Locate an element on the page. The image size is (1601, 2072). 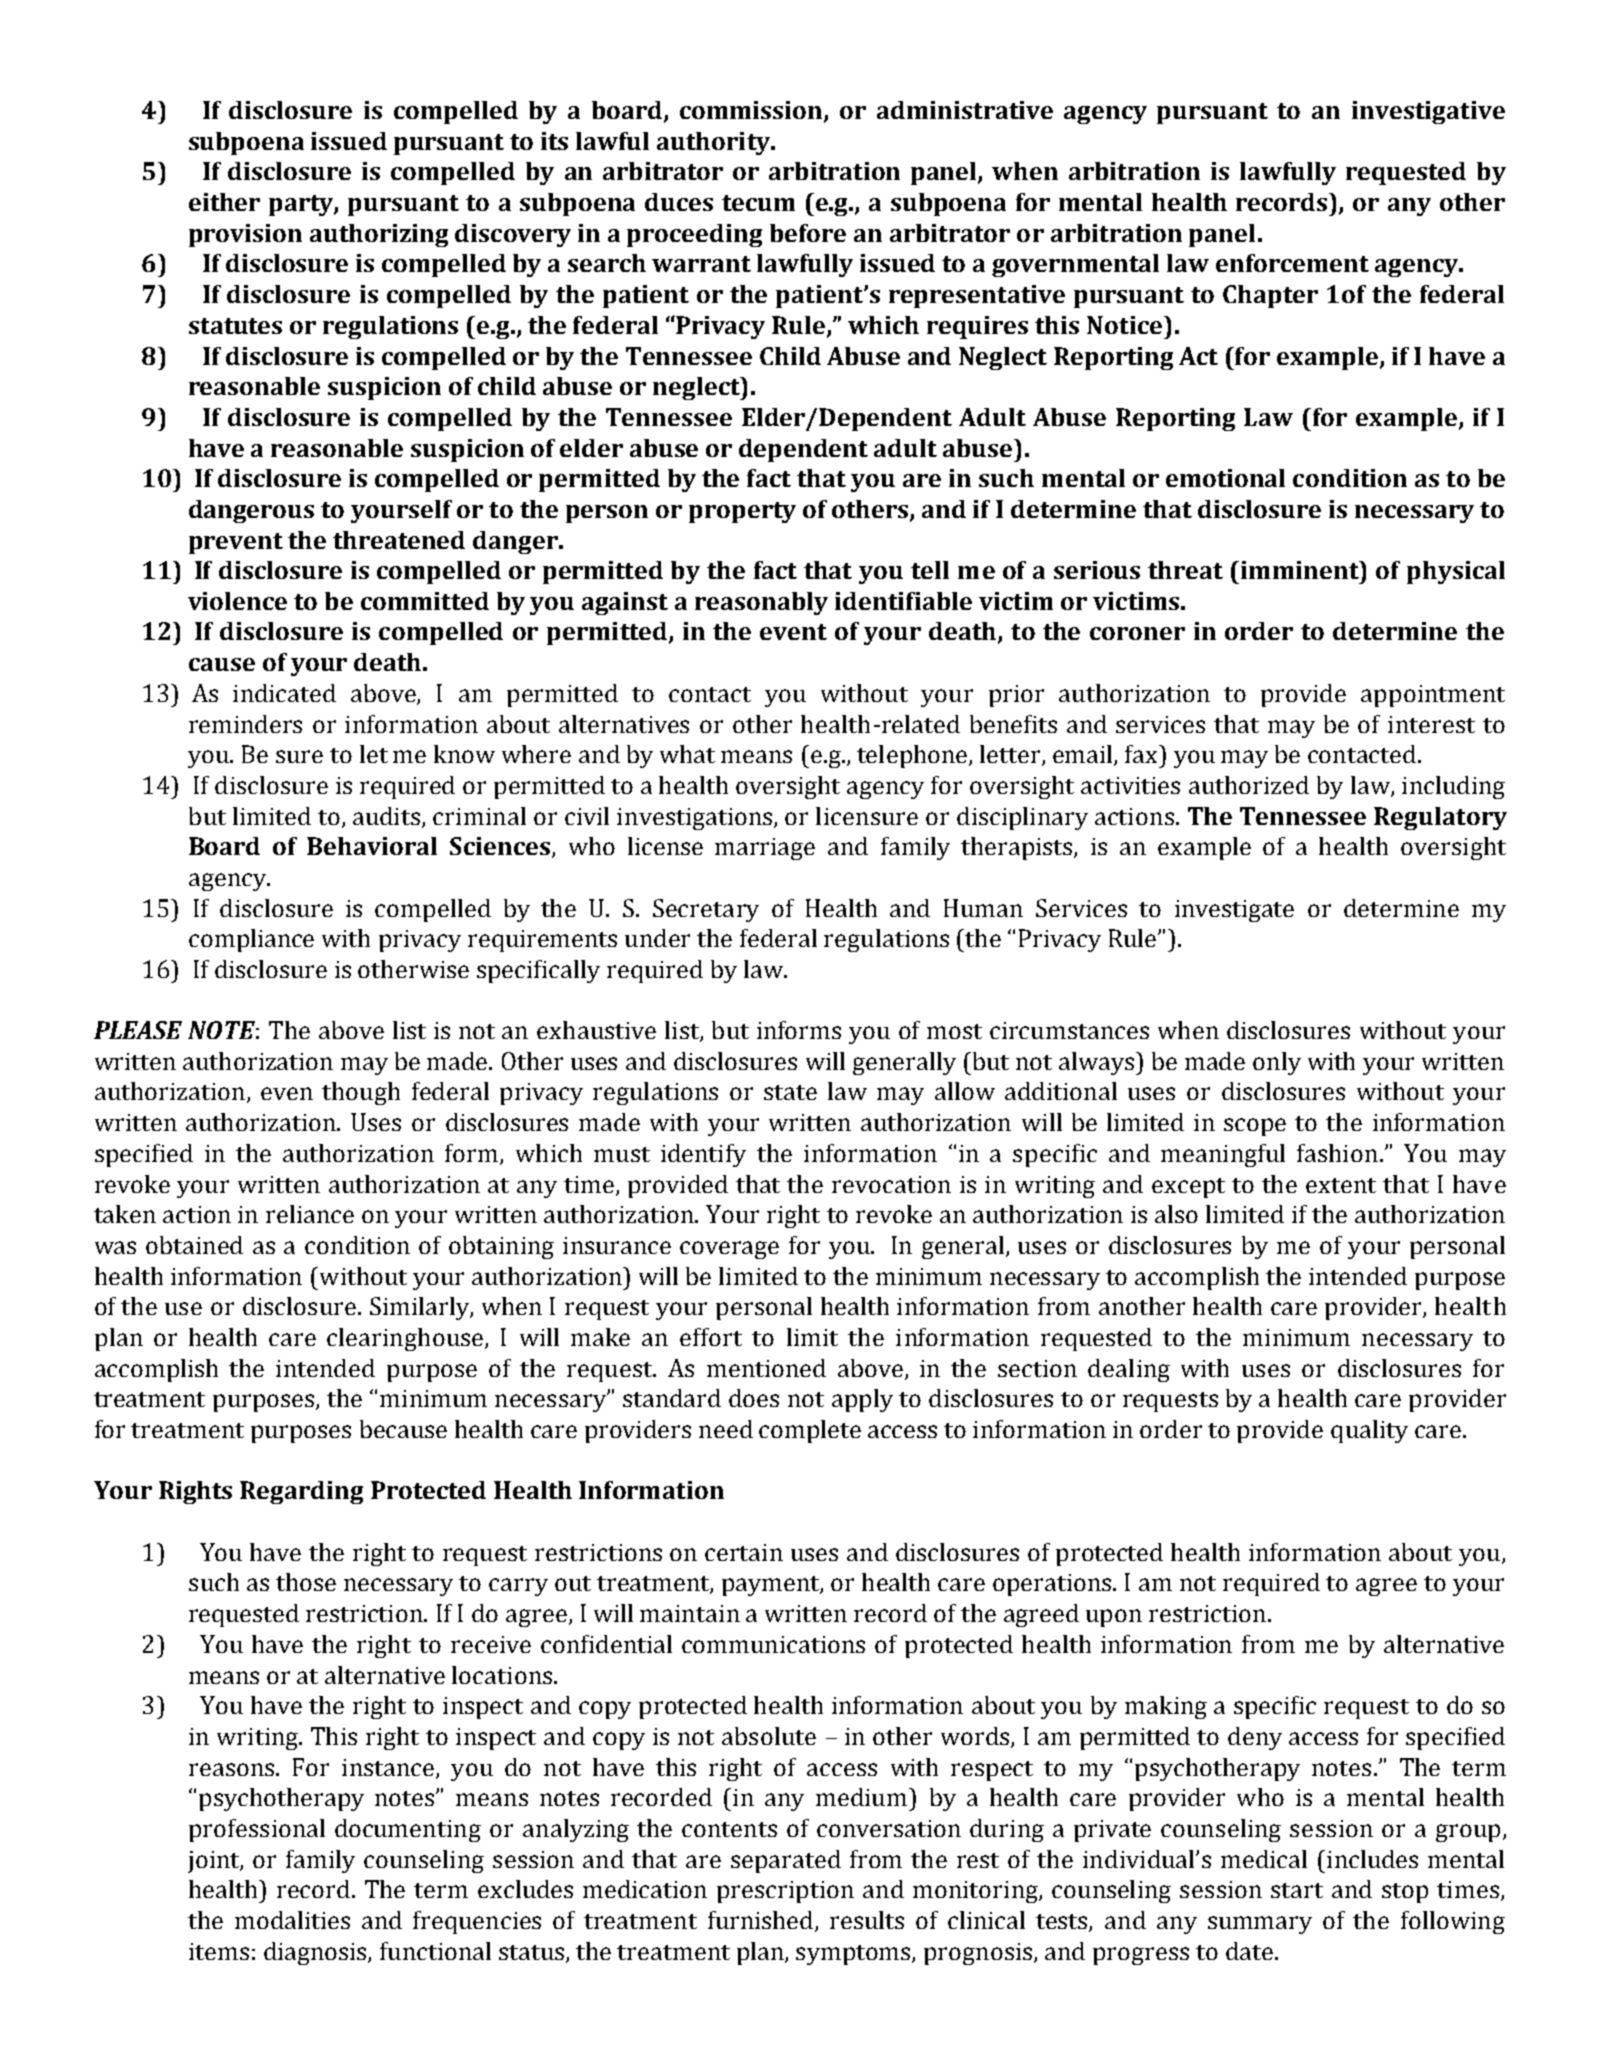
what is located at coordinates (687, 754).
